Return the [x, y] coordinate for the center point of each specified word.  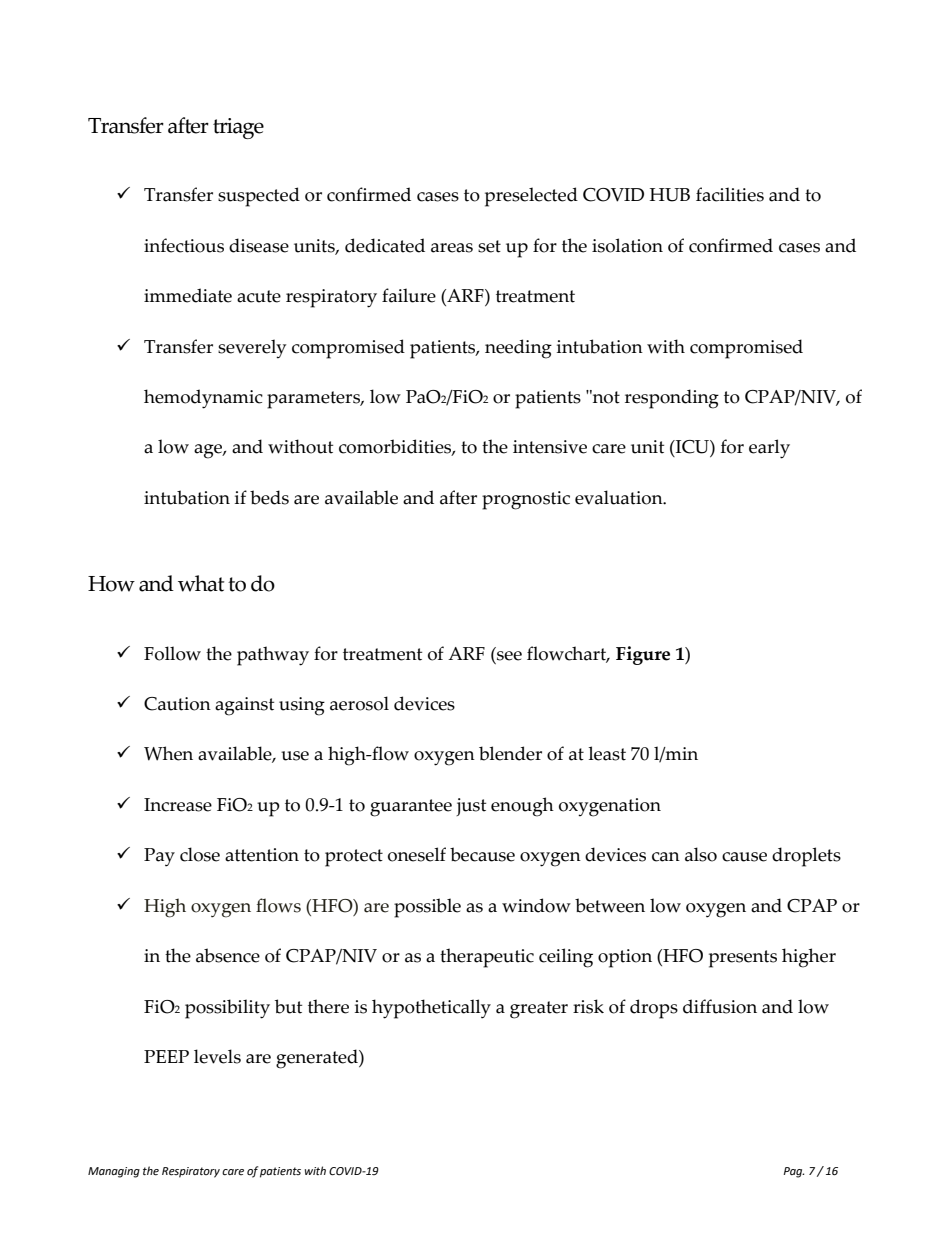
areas [452, 248]
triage [238, 128]
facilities [730, 194]
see [509, 656]
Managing [114, 1172]
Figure [643, 655]
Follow [172, 653]
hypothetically [431, 1009]
